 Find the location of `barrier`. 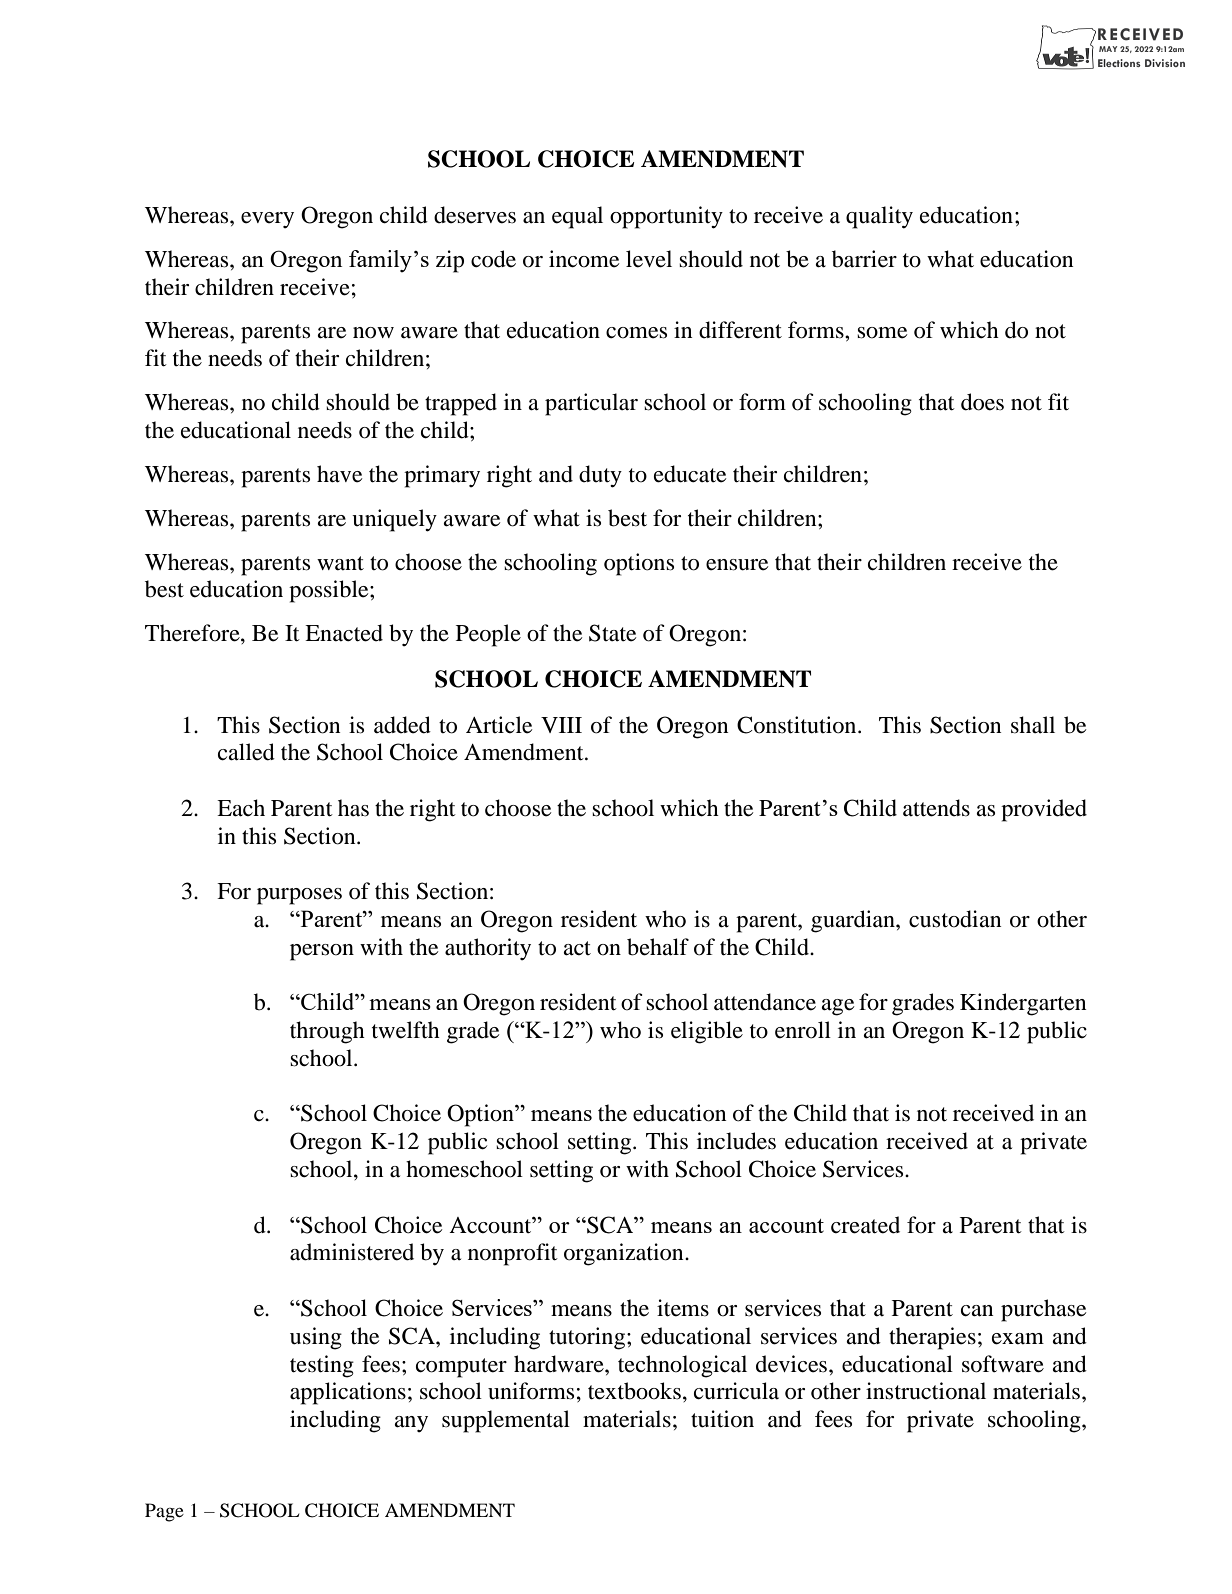

barrier is located at coordinates (864, 259).
